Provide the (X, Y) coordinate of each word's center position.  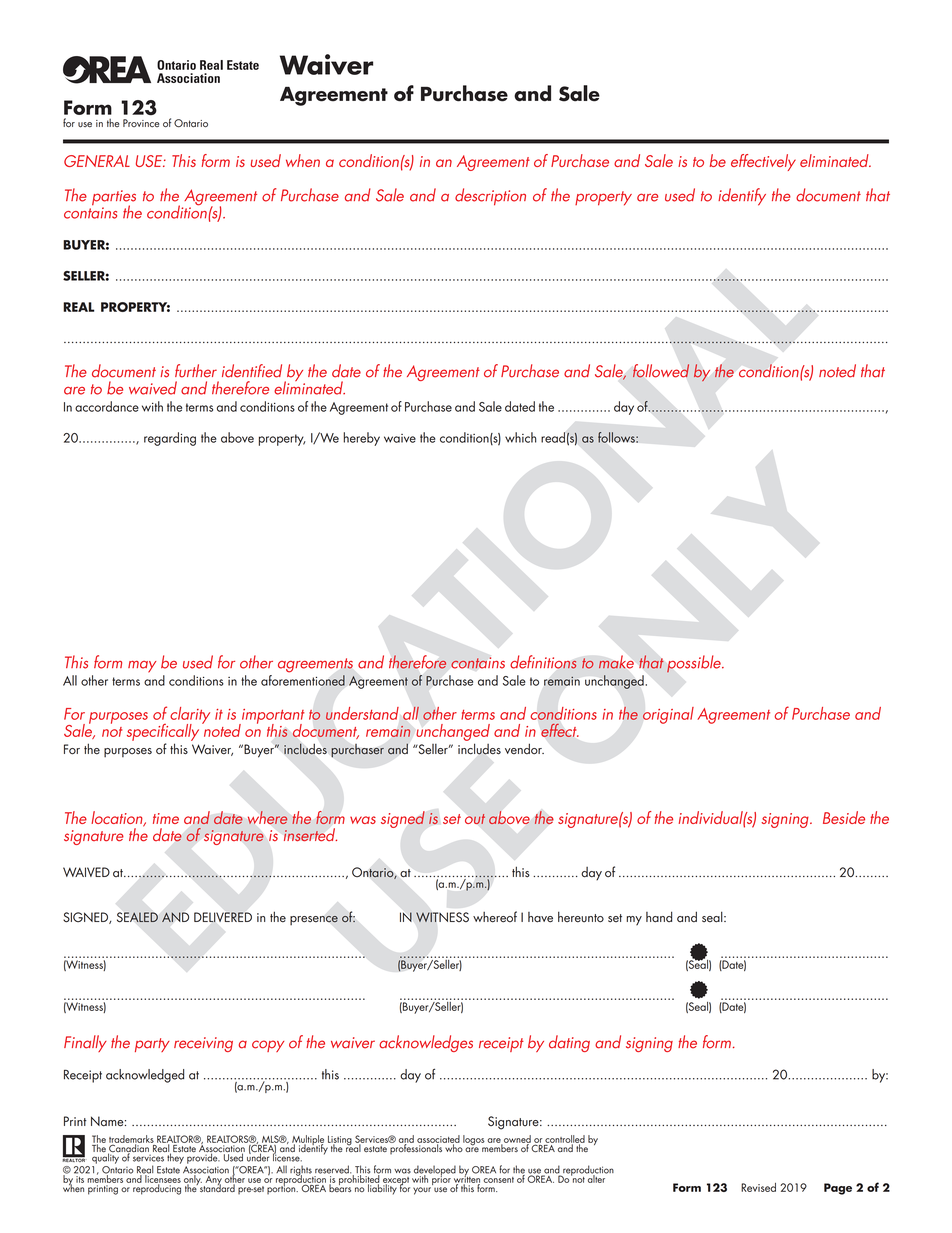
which (521, 437)
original (668, 715)
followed (661, 371)
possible (695, 664)
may (142, 667)
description (490, 197)
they (175, 1157)
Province (141, 123)
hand (659, 917)
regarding (170, 439)
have (540, 917)
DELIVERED (223, 917)
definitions (543, 662)
